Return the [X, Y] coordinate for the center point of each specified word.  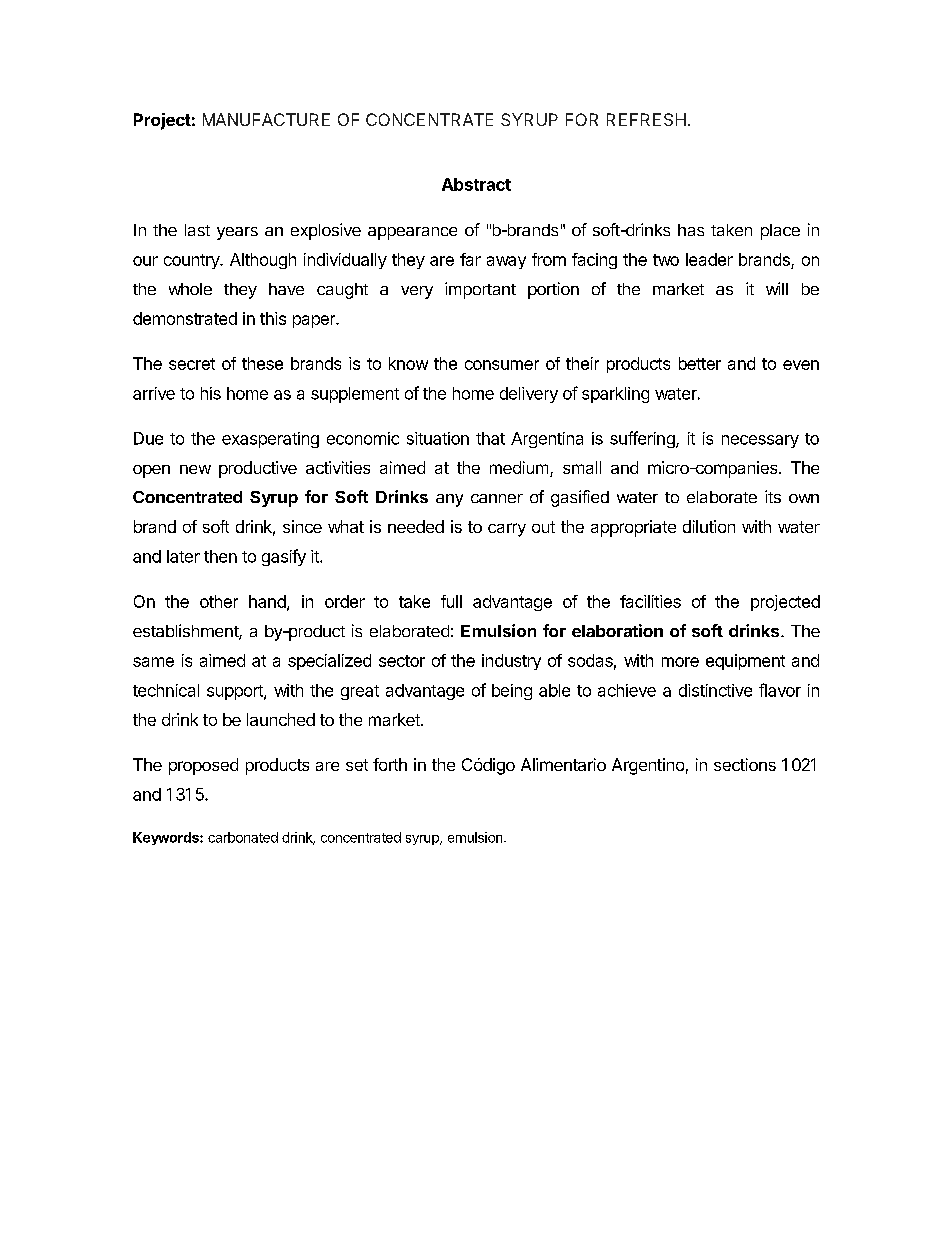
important [480, 290]
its [773, 496]
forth [390, 764]
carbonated [243, 837]
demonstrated [185, 318]
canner [497, 498]
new [195, 469]
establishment [186, 632]
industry [511, 662]
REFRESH [646, 119]
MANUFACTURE [266, 119]
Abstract [476, 184]
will [777, 288]
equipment [745, 662]
